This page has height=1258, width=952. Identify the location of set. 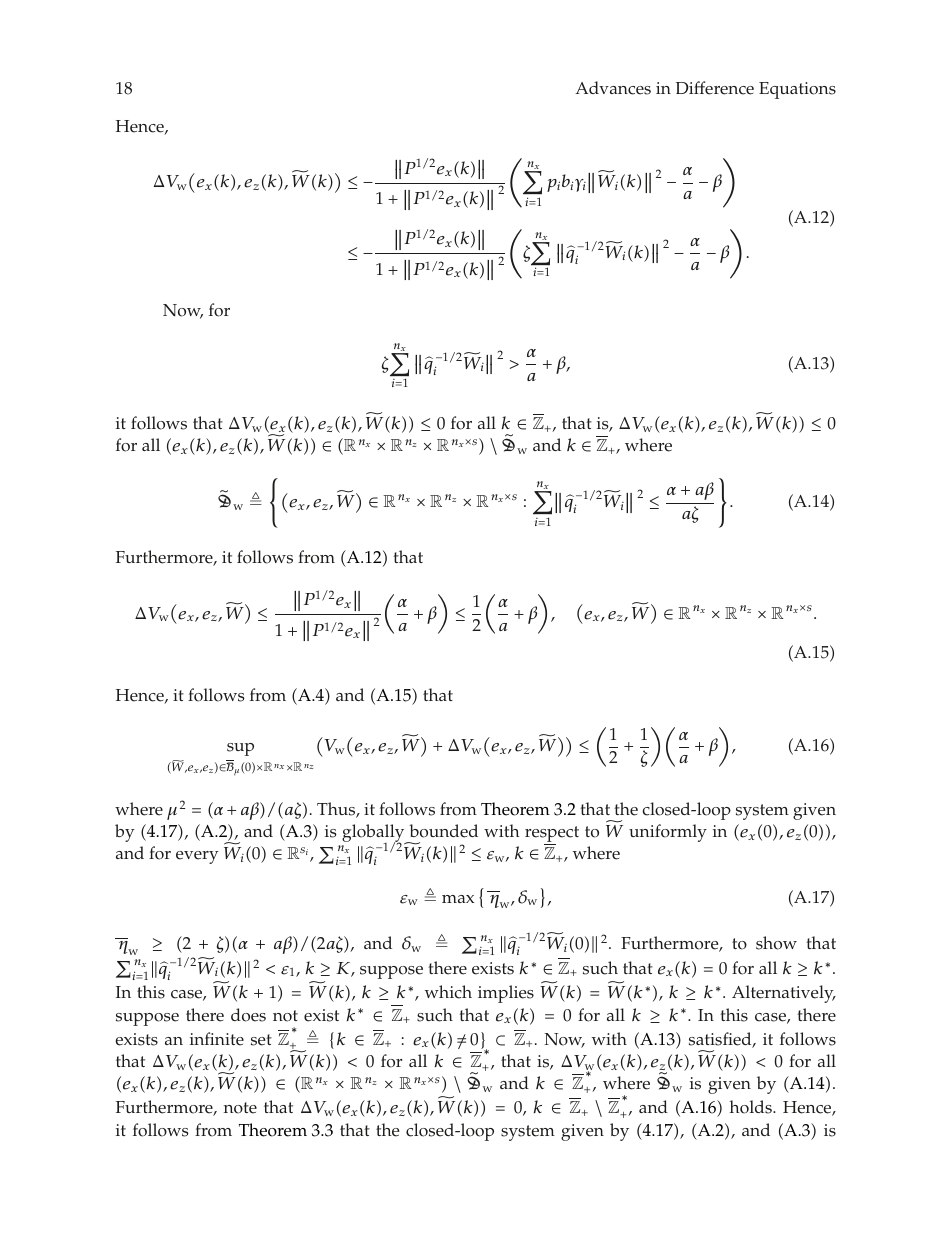
(261, 1040).
